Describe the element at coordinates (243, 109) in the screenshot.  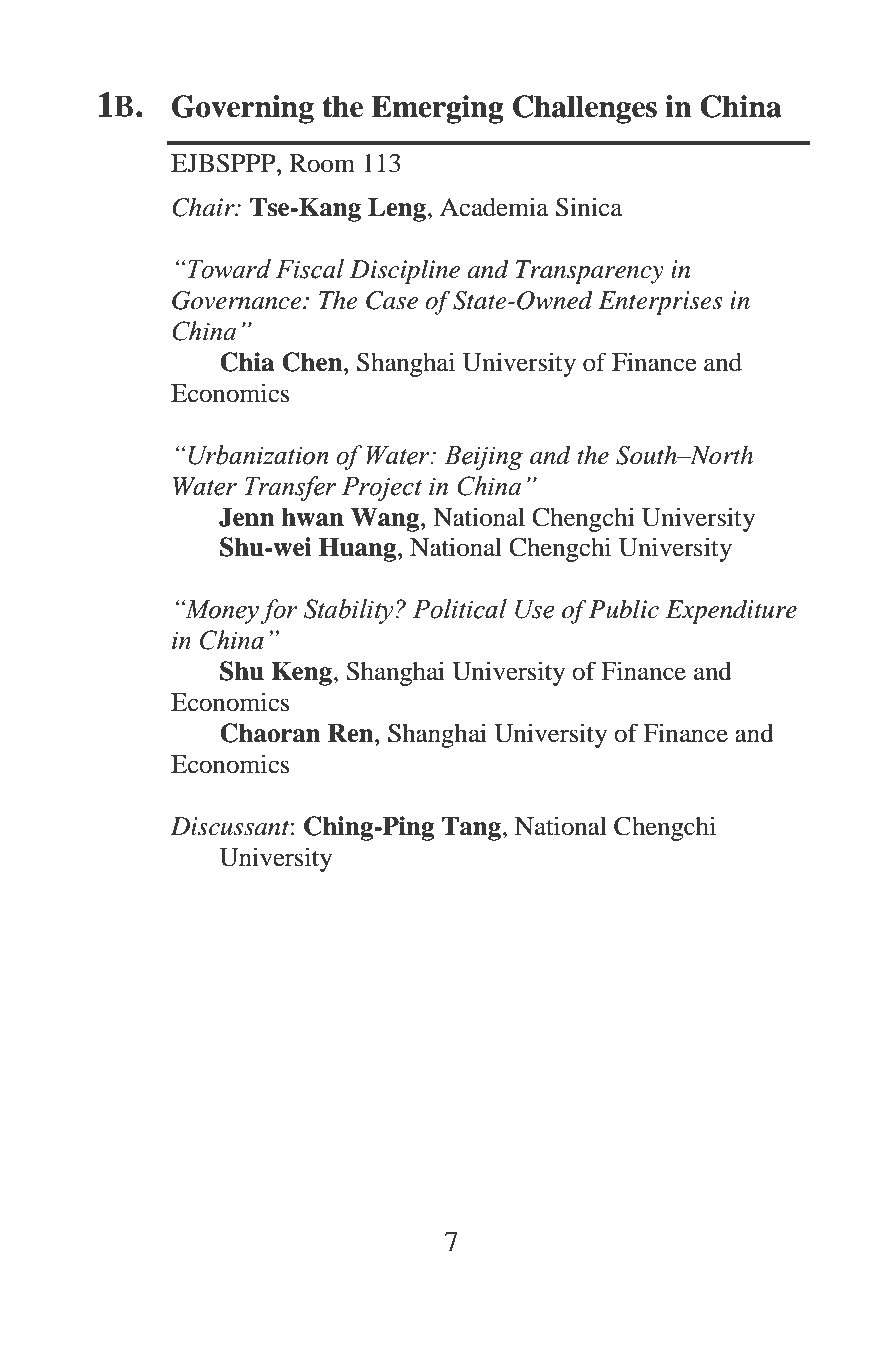
I see `Governing` at that location.
